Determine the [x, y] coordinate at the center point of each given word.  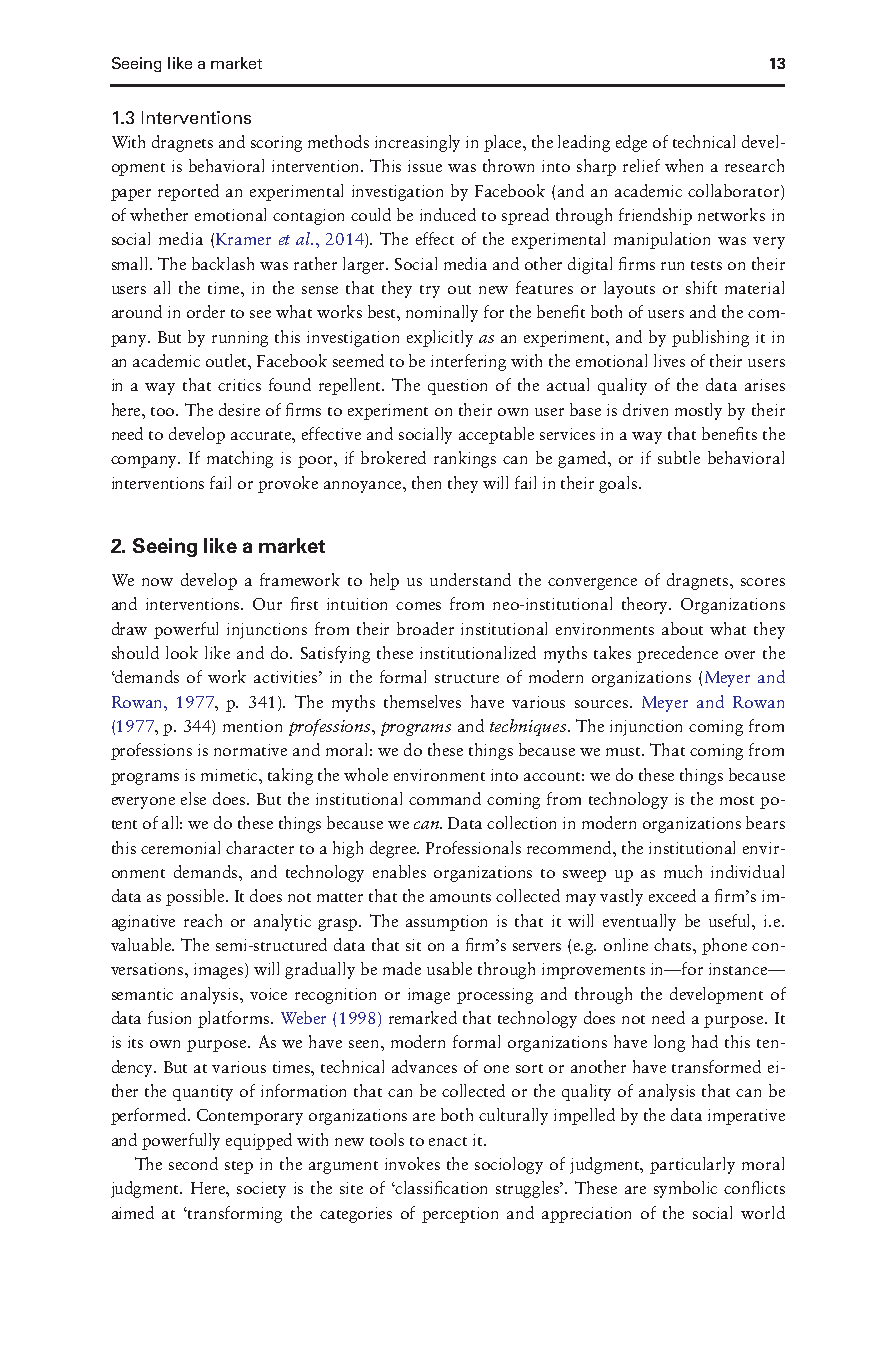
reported [188, 192]
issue [425, 166]
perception [460, 1215]
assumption [446, 923]
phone [724, 946]
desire [239, 409]
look [182, 652]
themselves [422, 701]
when [684, 165]
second [193, 1163]
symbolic [685, 1189]
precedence [677, 654]
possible [197, 897]
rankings [465, 459]
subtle [679, 457]
